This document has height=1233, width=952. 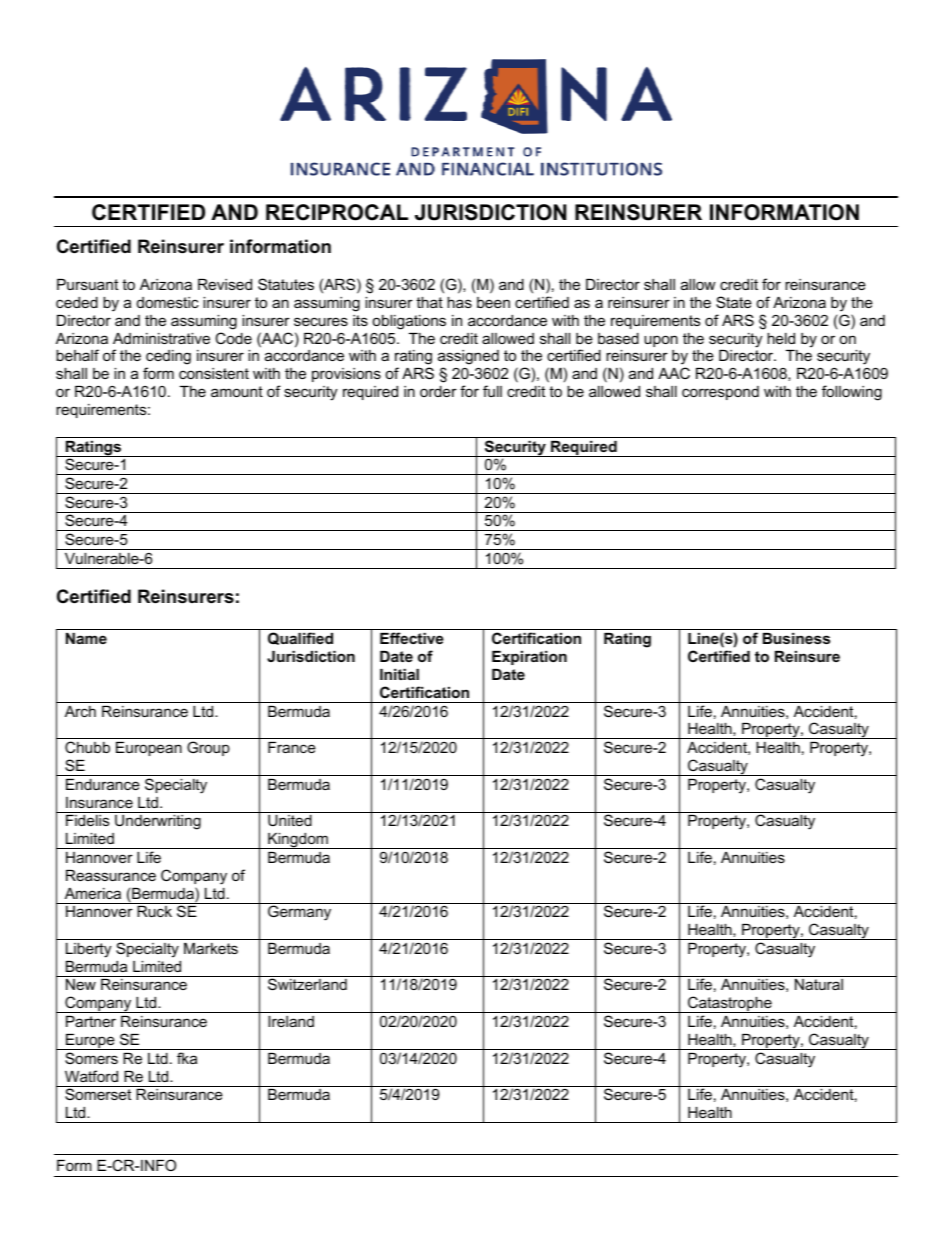 What do you see at coordinates (734, 302) in the document?
I see `State` at bounding box center [734, 302].
